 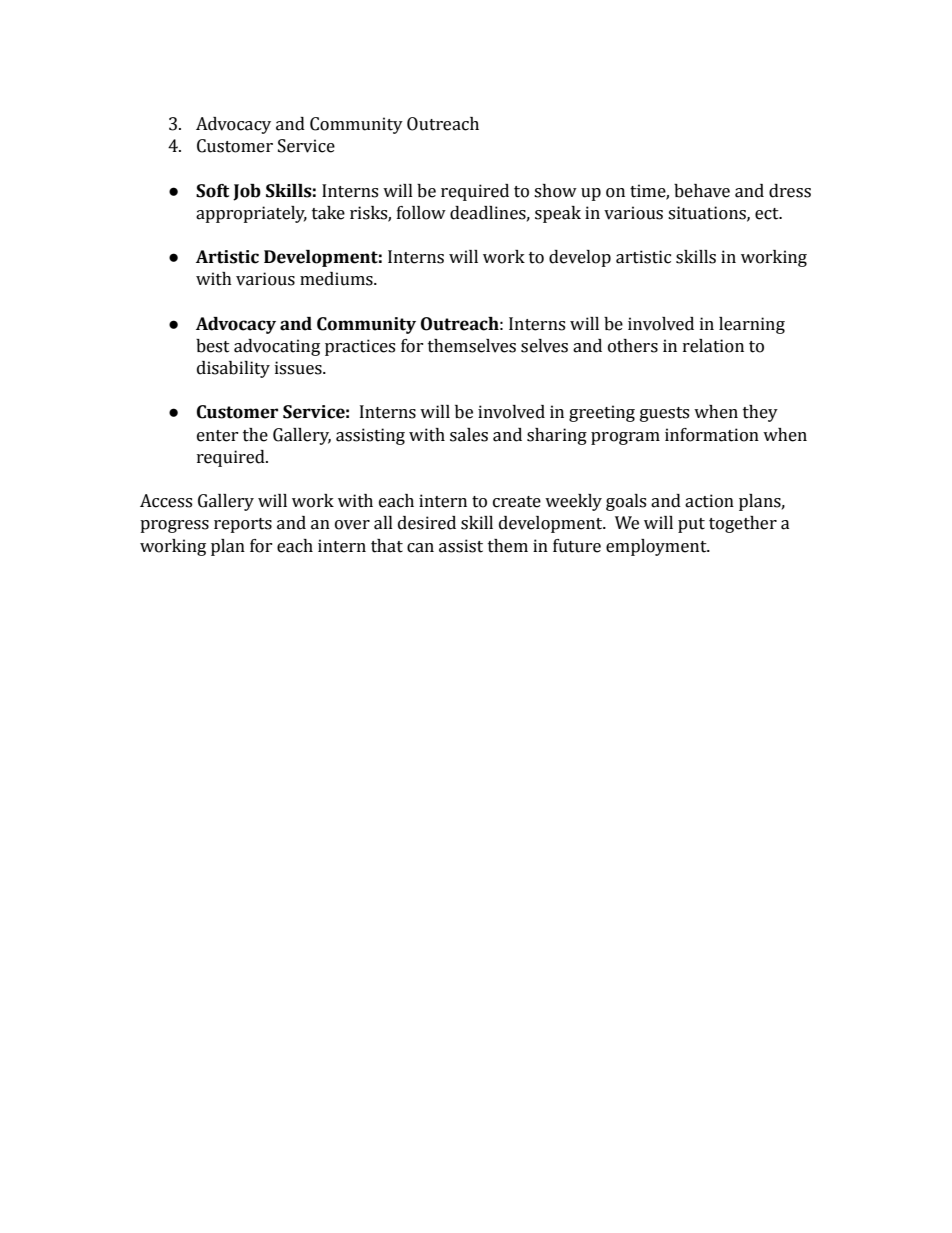 I want to click on Job, so click(x=247, y=192).
